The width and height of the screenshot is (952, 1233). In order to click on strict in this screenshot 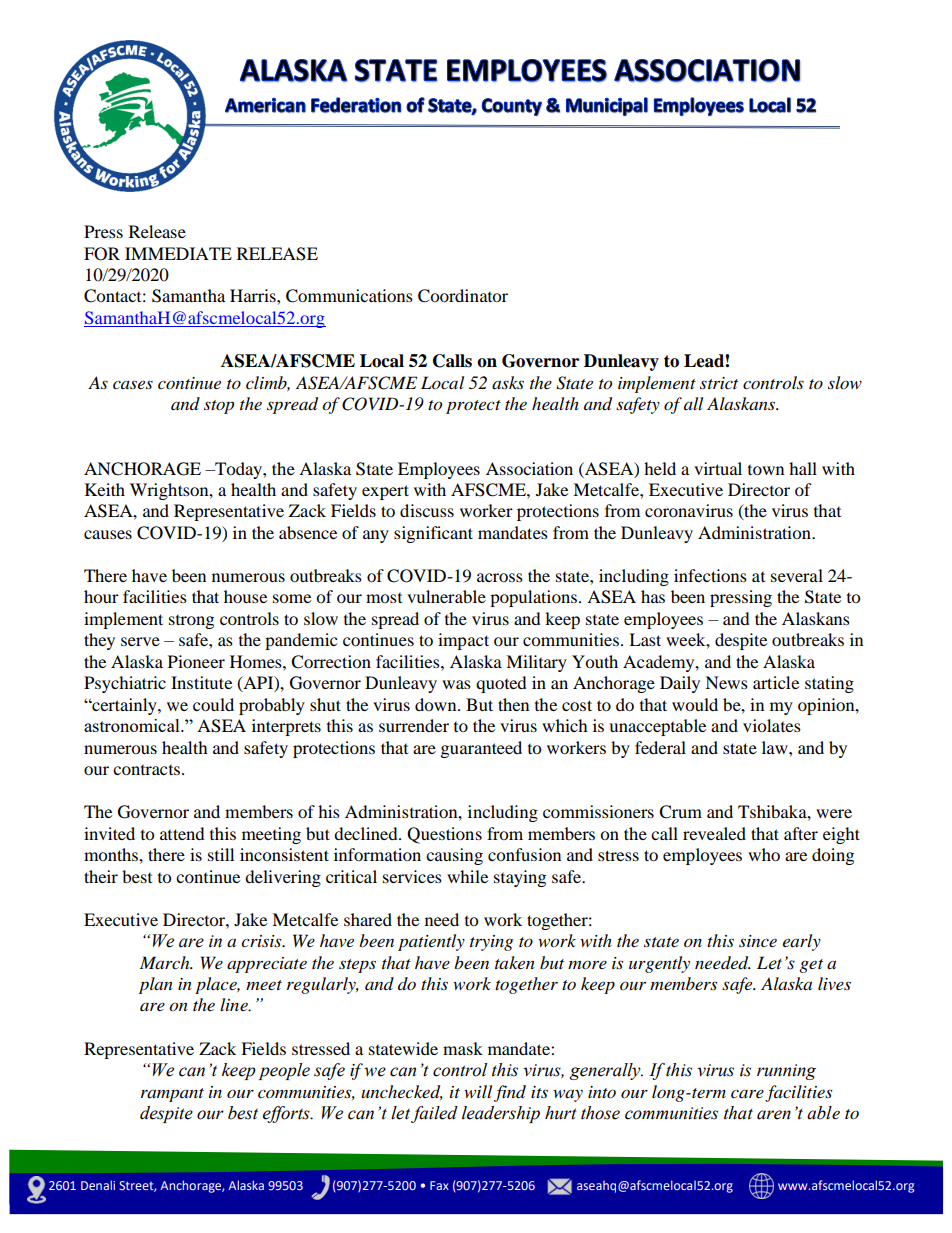, I will do `click(719, 383)`.
